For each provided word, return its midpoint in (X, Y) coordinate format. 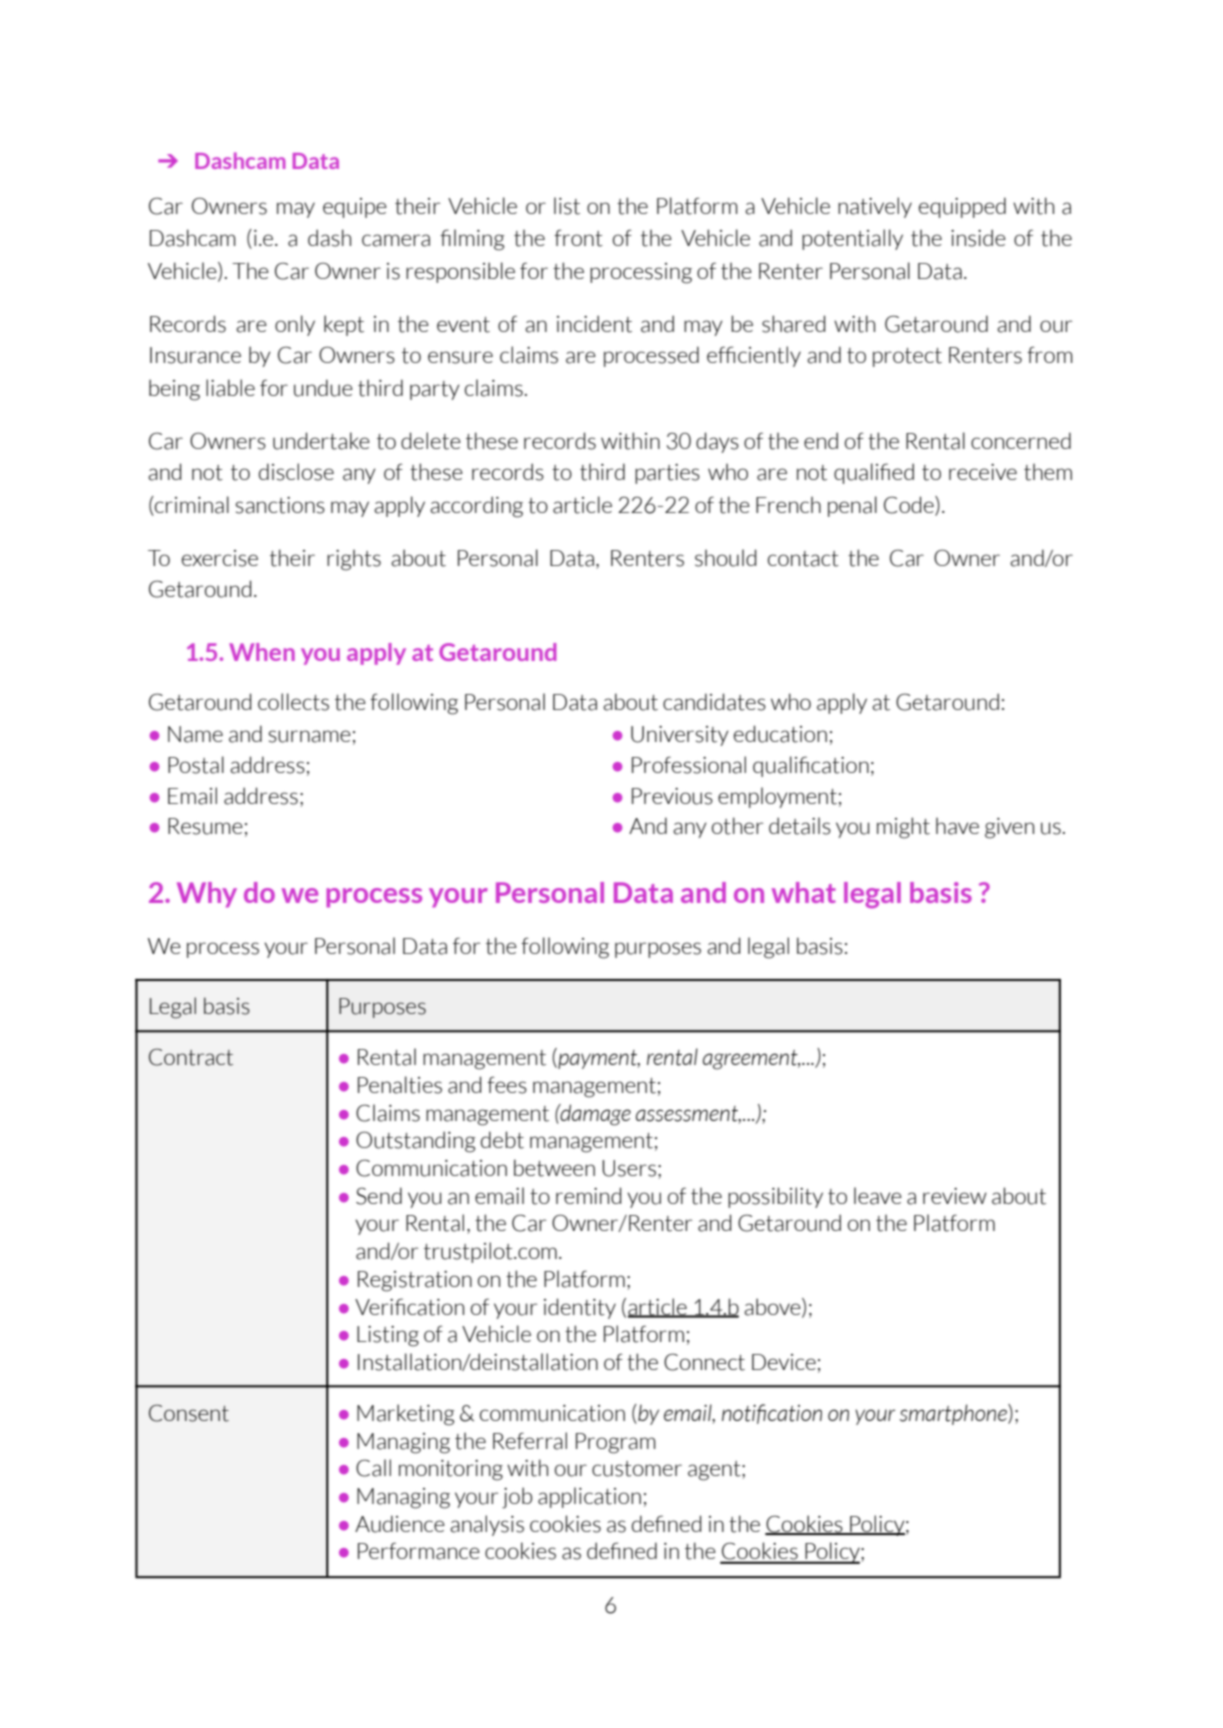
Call (373, 1468)
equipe (355, 208)
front (578, 238)
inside (978, 238)
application (589, 1497)
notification (772, 1414)
